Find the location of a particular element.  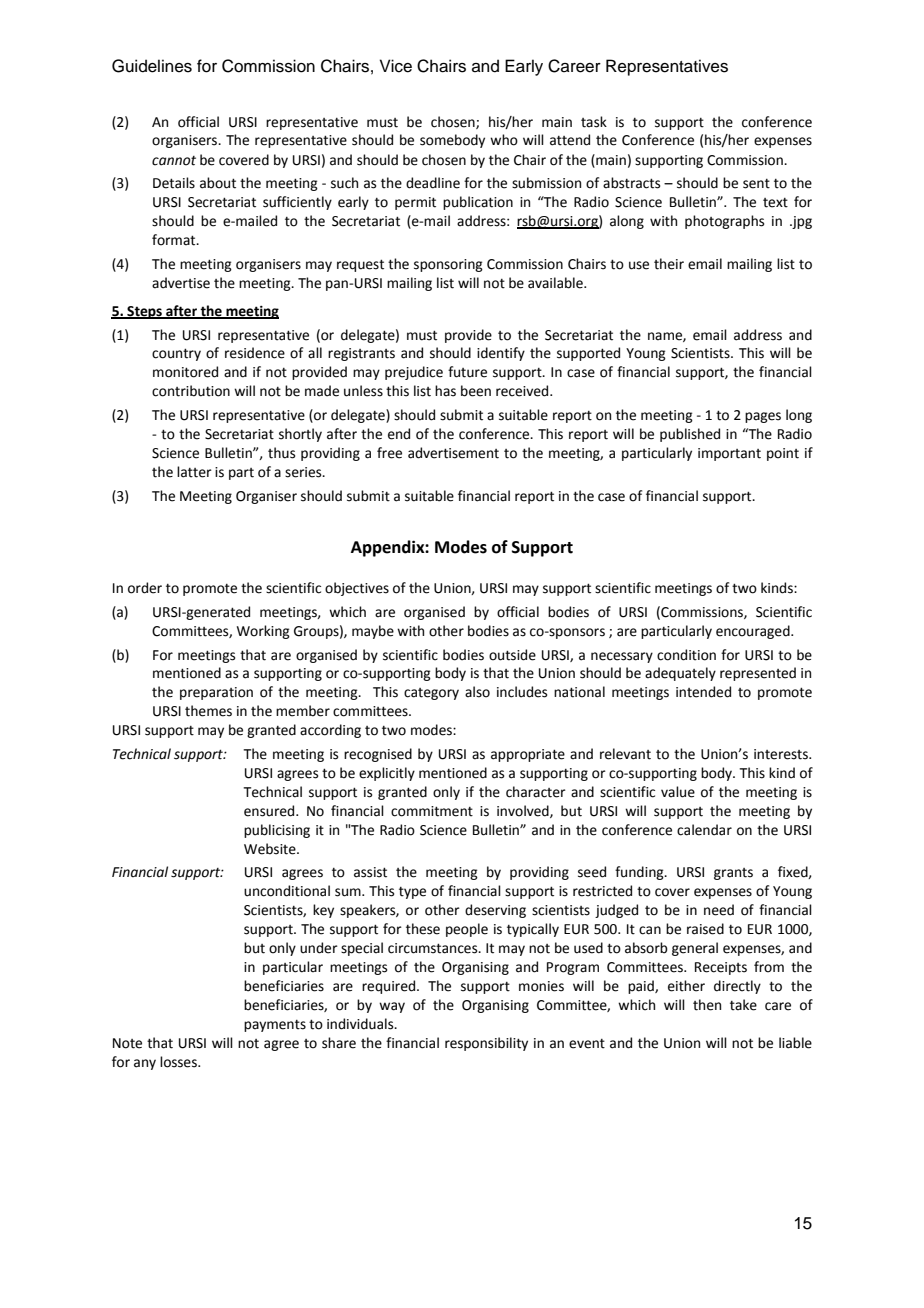

ensured is located at coordinates (270, 811).
